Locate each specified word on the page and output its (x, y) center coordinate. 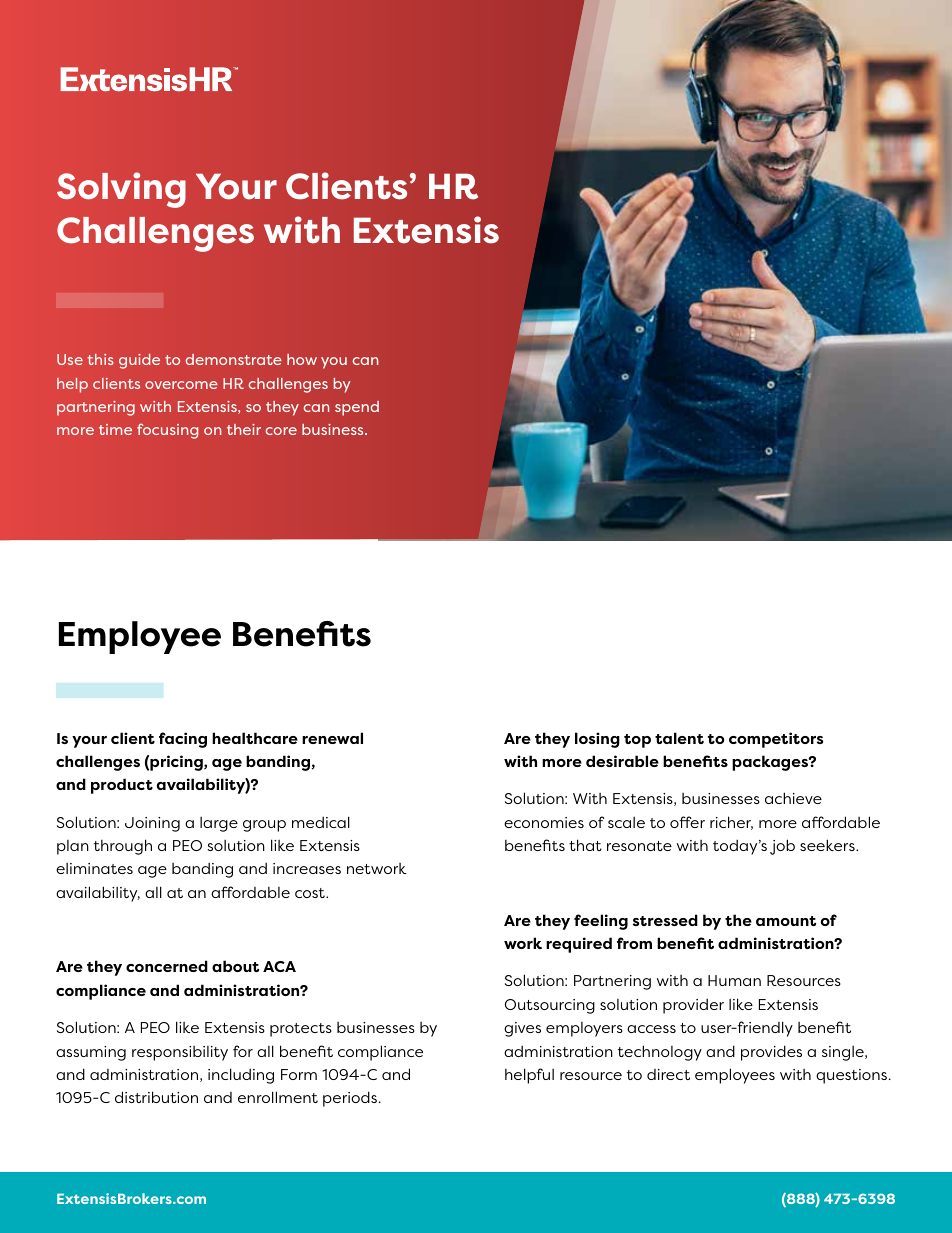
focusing (167, 431)
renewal (332, 738)
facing (183, 740)
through (123, 847)
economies (544, 822)
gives (522, 1029)
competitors (776, 740)
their (244, 429)
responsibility (180, 1053)
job (782, 847)
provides (771, 1053)
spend (357, 408)
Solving (121, 190)
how (302, 359)
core (281, 431)
